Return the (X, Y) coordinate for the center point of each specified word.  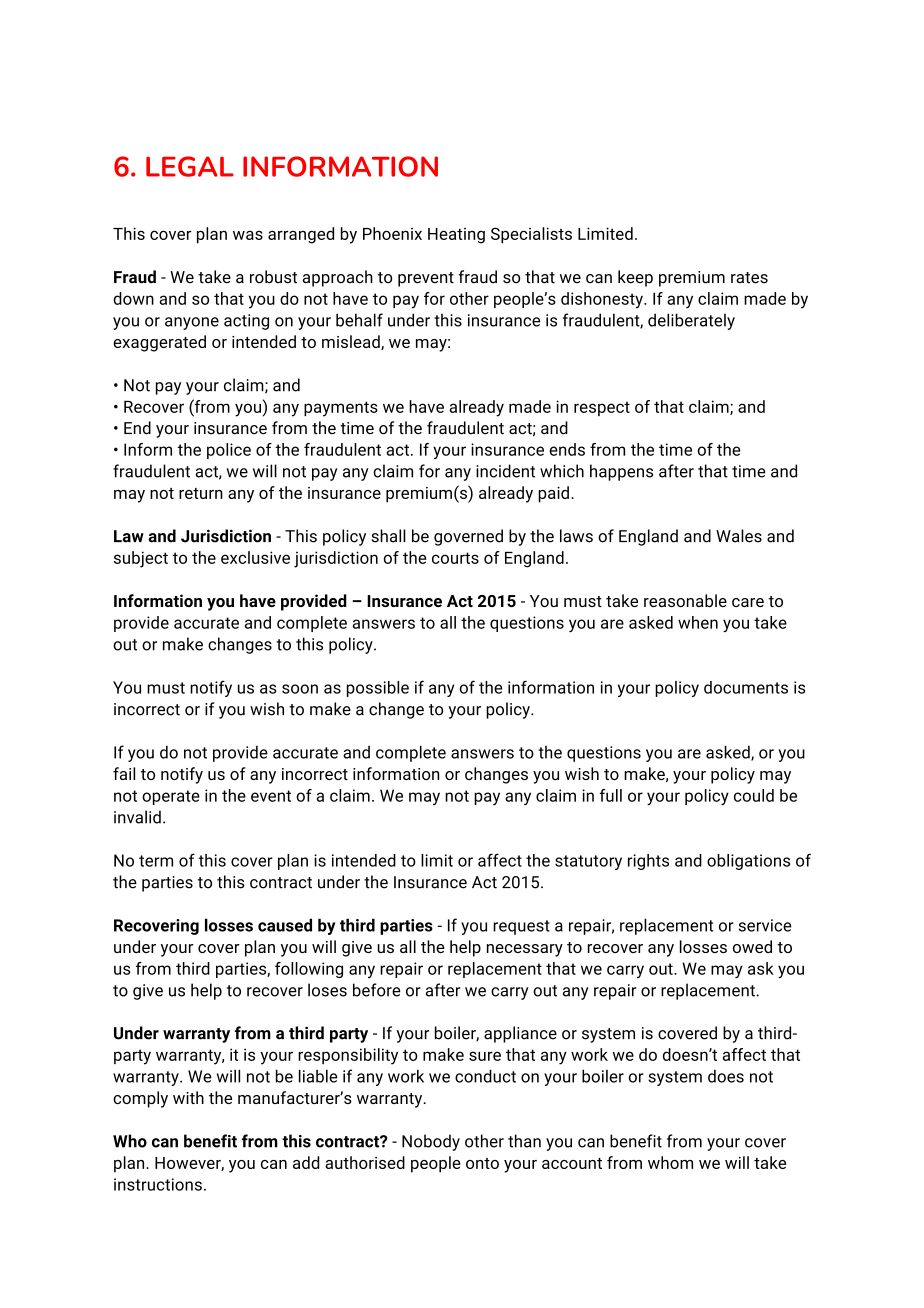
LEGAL (190, 166)
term (156, 861)
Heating (456, 236)
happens (621, 472)
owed (752, 946)
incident (505, 471)
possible (378, 689)
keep (635, 278)
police (229, 451)
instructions (158, 1184)
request (521, 927)
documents (746, 687)
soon (300, 689)
